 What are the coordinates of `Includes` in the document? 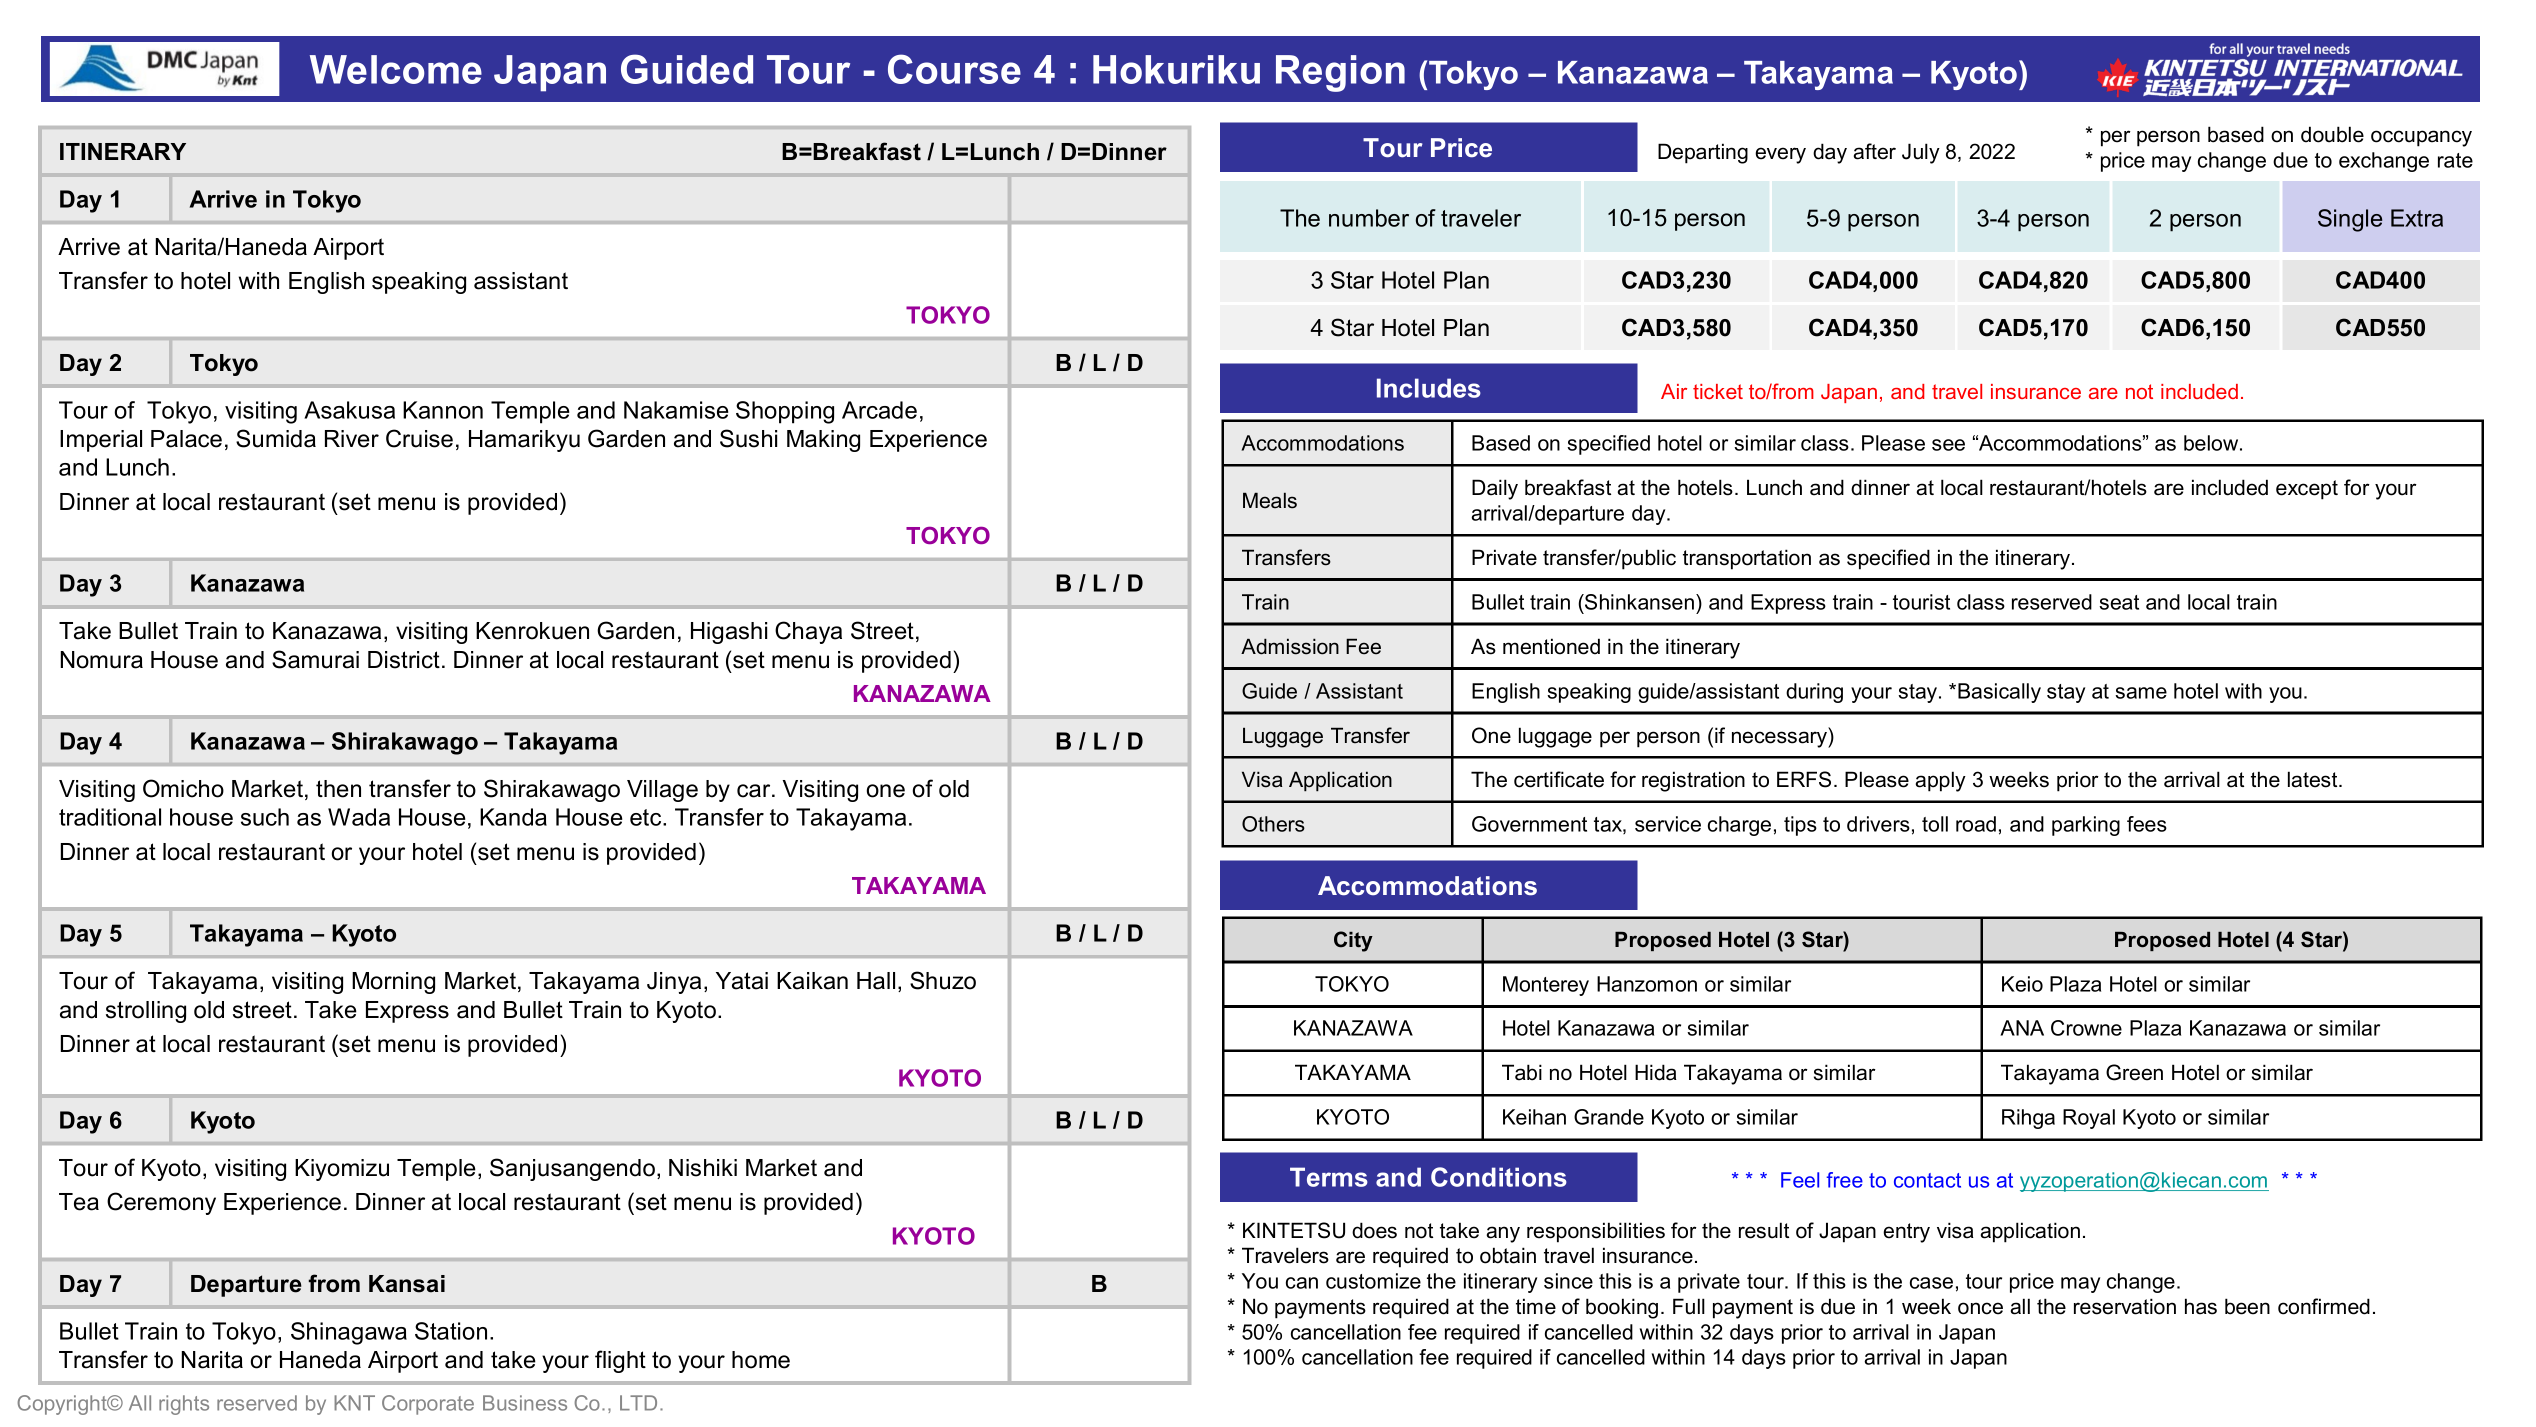 It's located at (1429, 388).
